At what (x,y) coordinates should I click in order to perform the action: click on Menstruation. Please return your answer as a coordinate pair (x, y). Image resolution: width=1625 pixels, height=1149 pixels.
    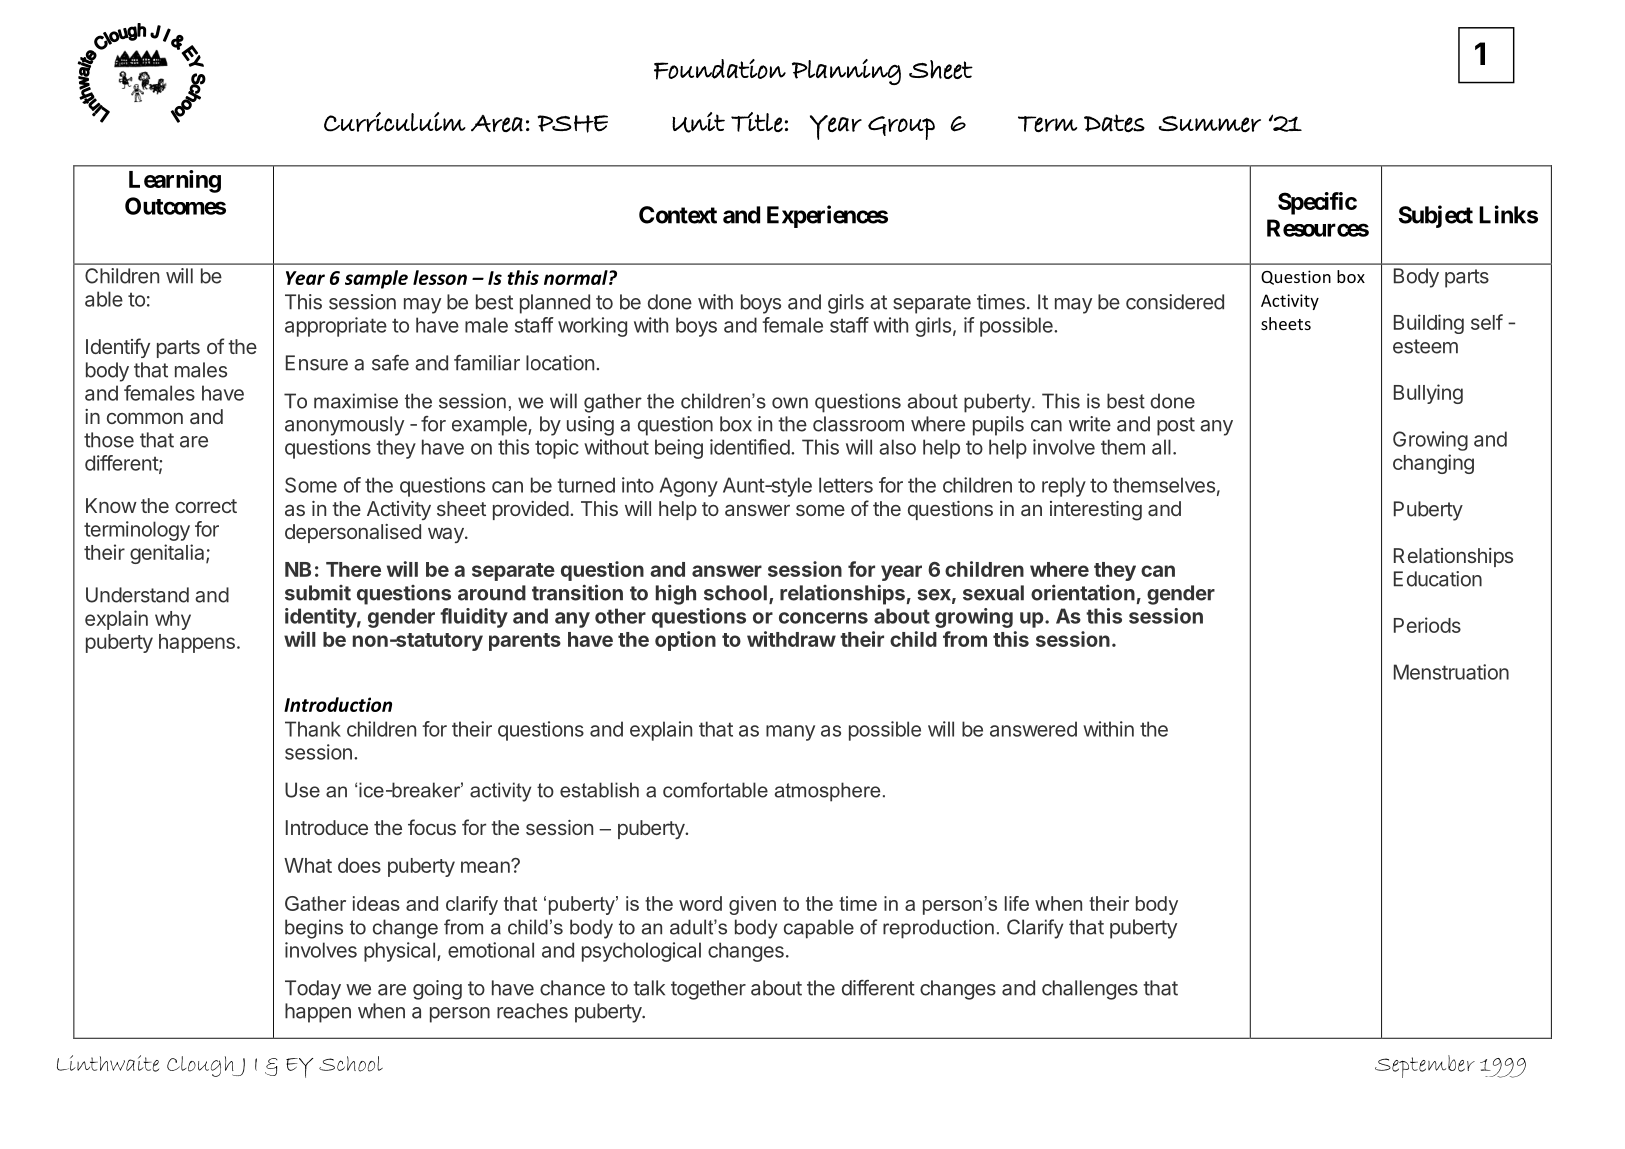
    Looking at the image, I should click on (1451, 672).
